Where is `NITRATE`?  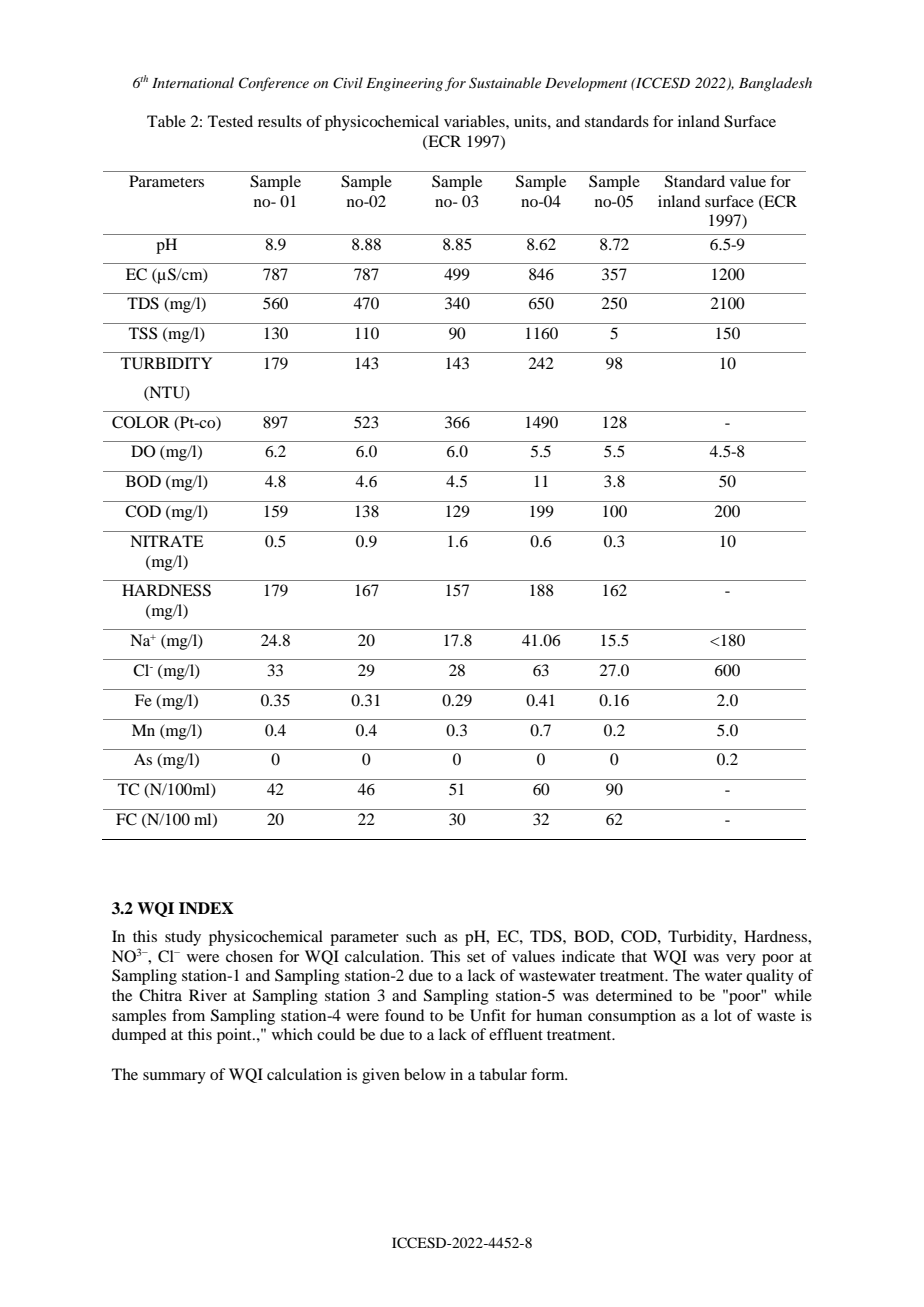 NITRATE is located at coordinates (166, 541).
